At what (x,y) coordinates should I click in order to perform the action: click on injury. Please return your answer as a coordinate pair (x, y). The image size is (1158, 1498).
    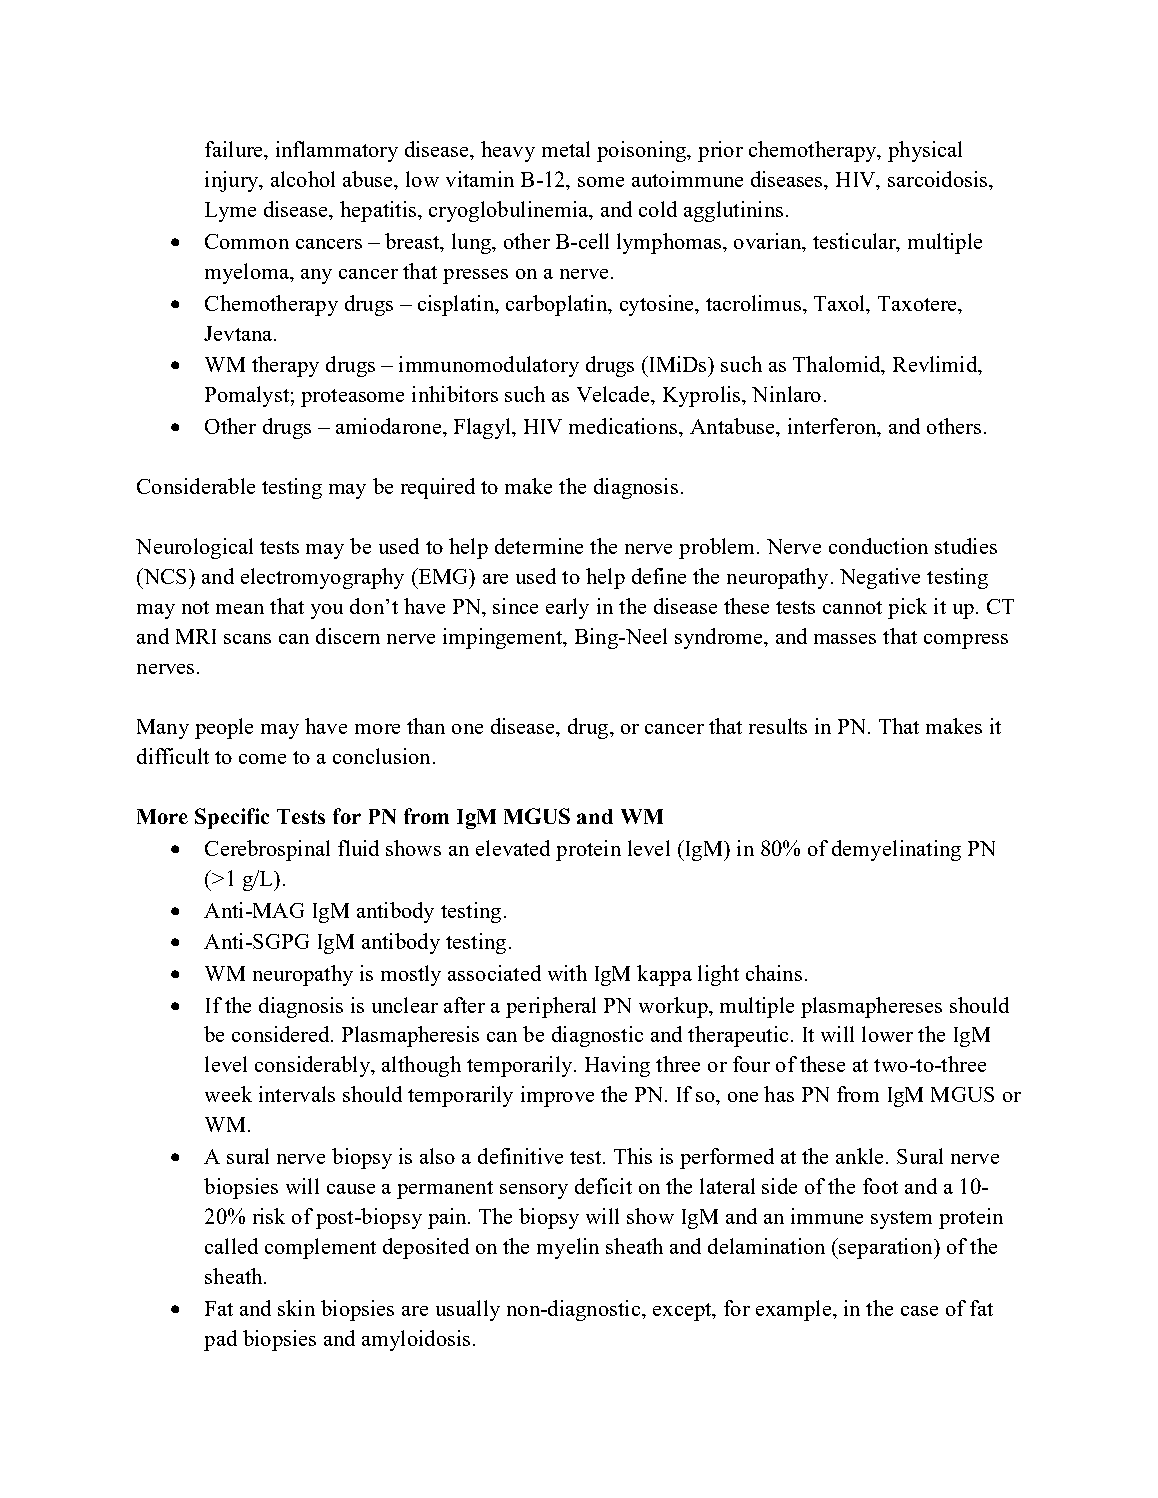
    Looking at the image, I should click on (233, 181).
